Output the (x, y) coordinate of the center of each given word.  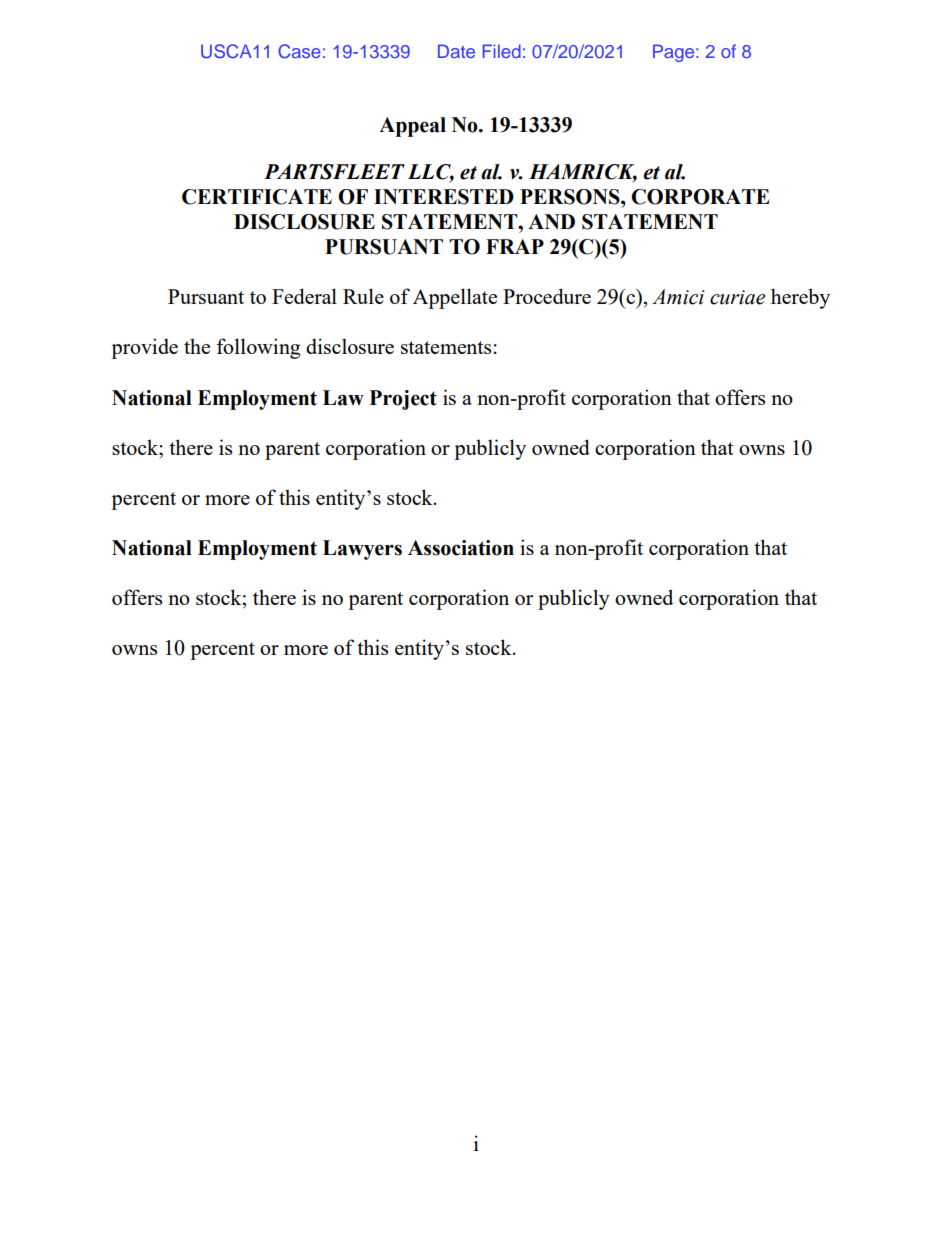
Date (456, 51)
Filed (502, 51)
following (258, 348)
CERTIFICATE (257, 197)
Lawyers (362, 550)
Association (461, 548)
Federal (304, 296)
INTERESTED (444, 197)
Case (299, 51)
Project (403, 400)
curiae (737, 297)
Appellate (455, 298)
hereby (800, 298)
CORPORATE (700, 197)
